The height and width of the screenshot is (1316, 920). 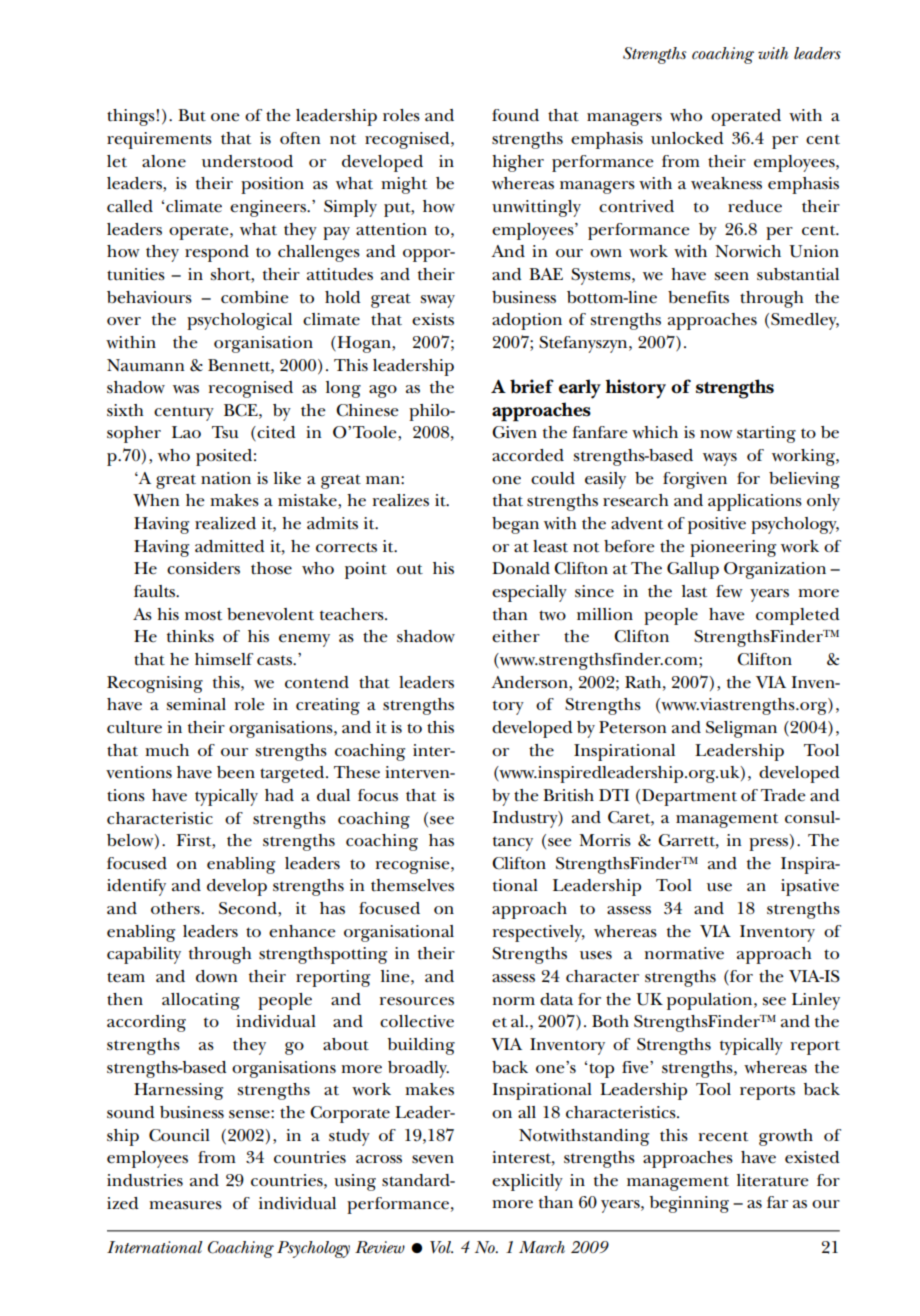 I want to click on When, so click(x=156, y=500).
